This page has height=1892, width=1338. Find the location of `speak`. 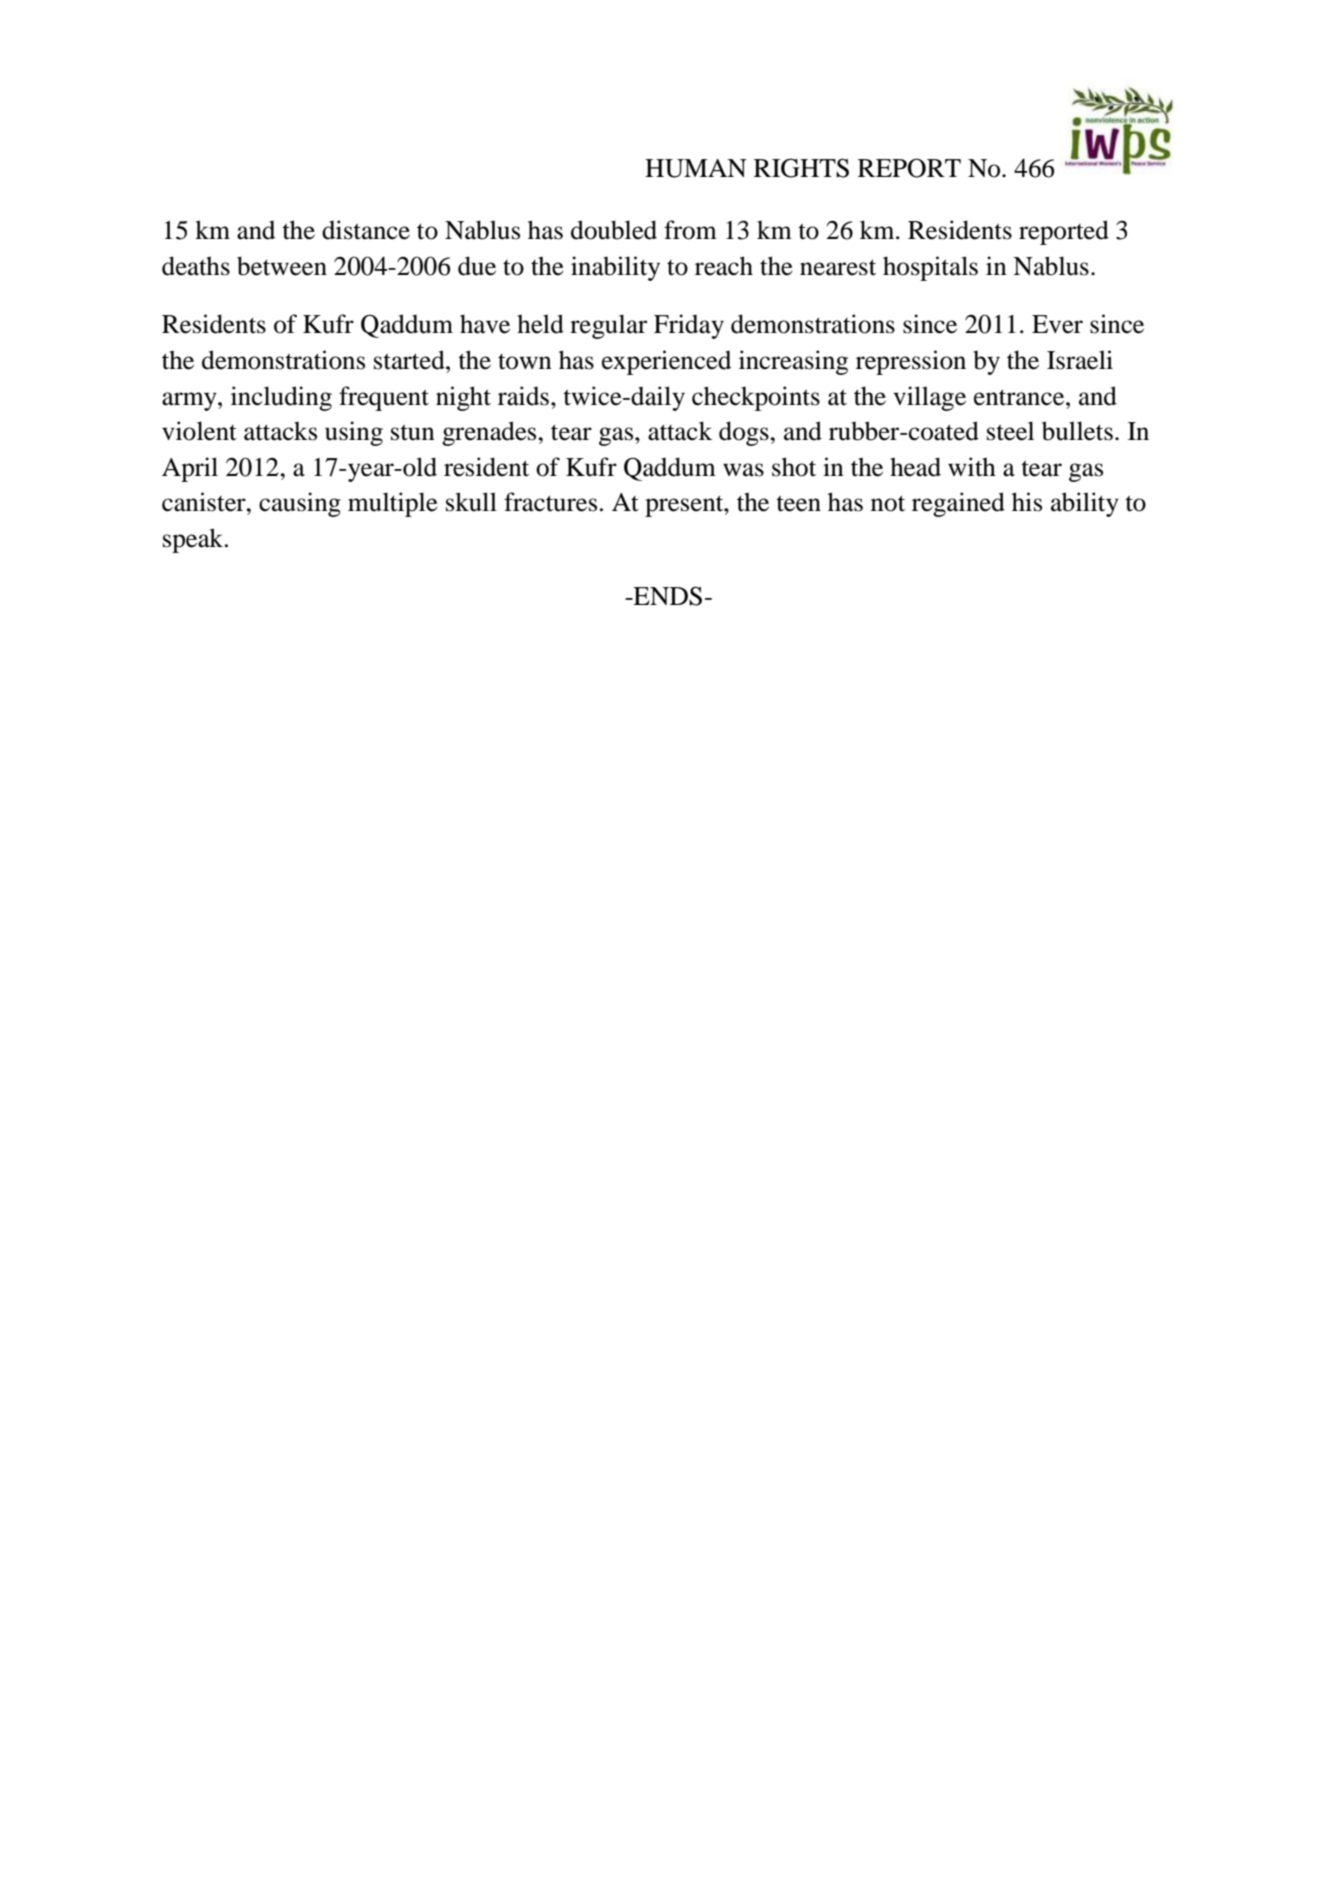

speak is located at coordinates (194, 540).
